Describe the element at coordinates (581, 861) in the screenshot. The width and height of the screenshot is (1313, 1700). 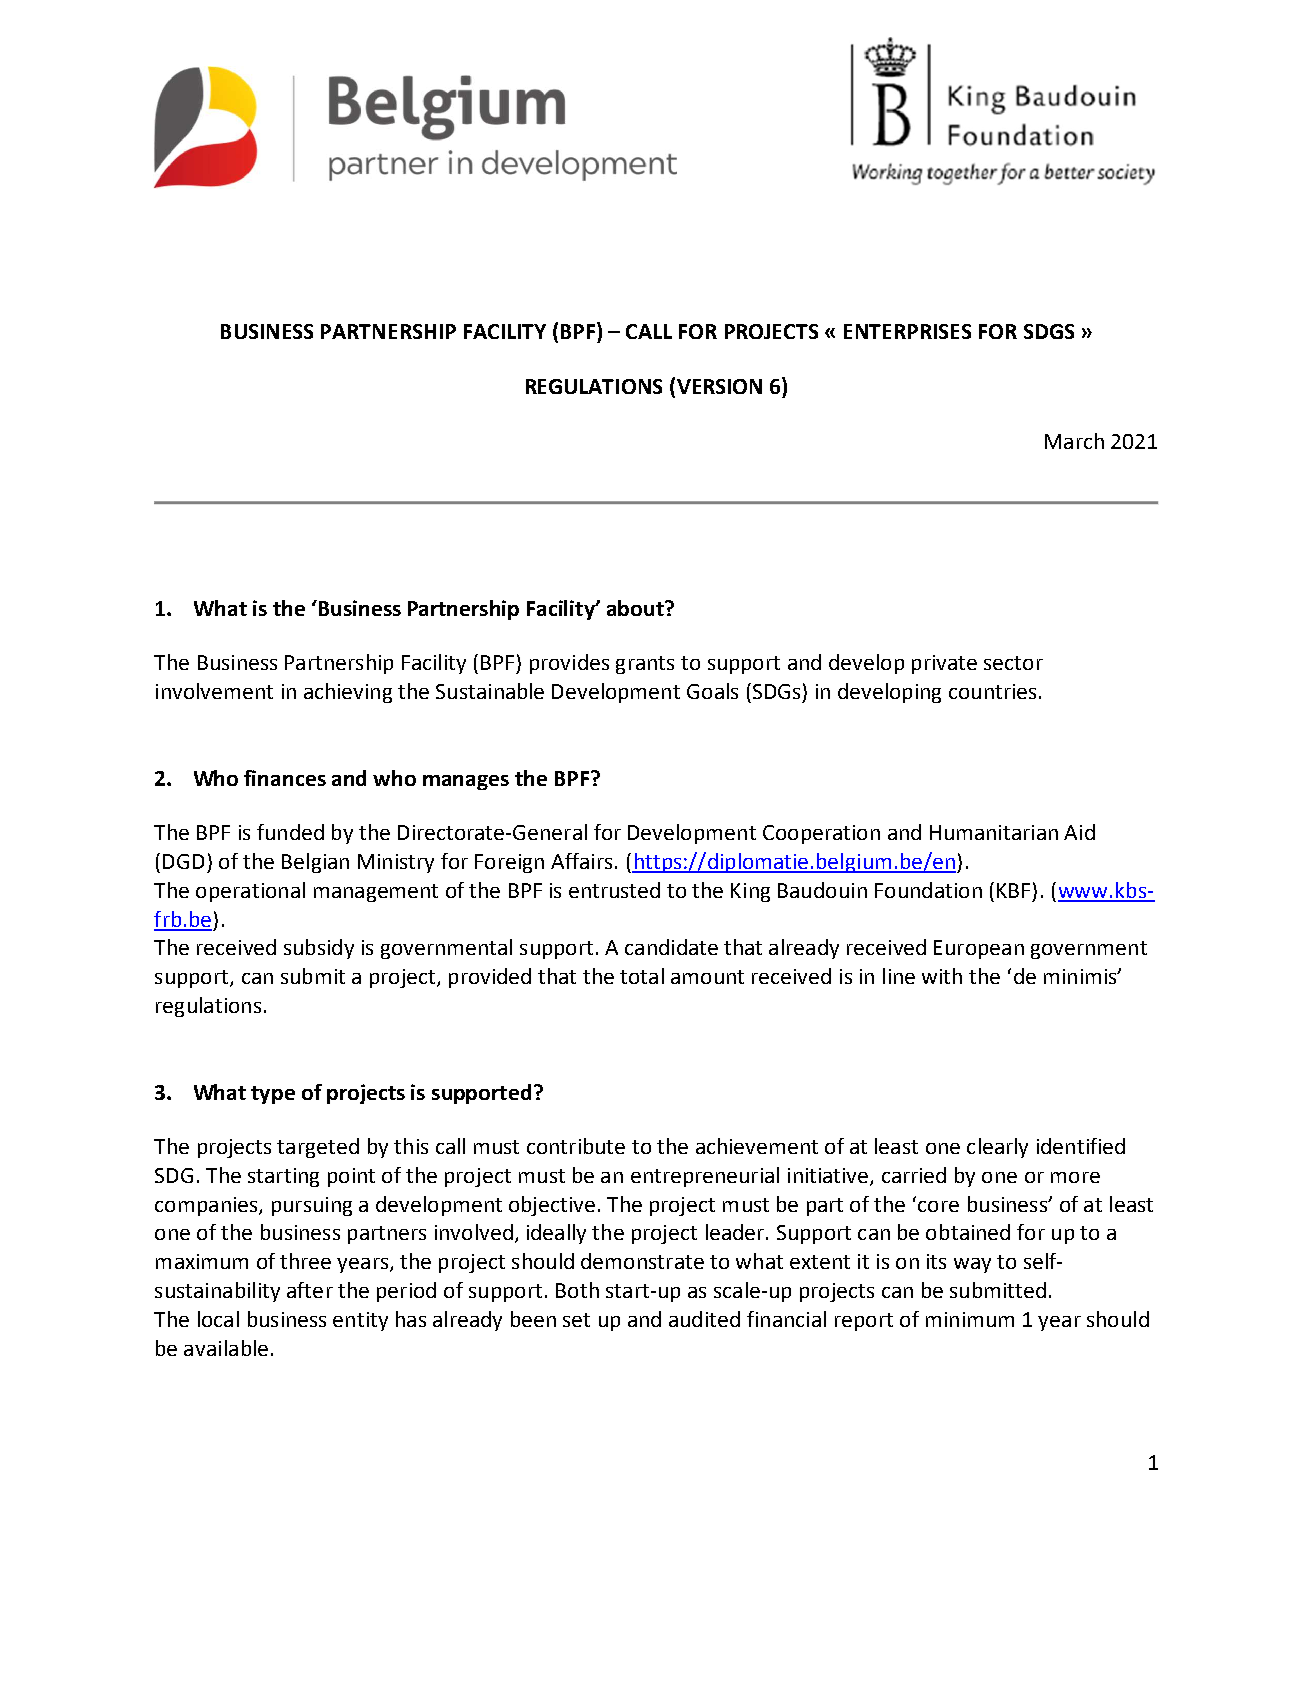
I see `Affairs` at that location.
